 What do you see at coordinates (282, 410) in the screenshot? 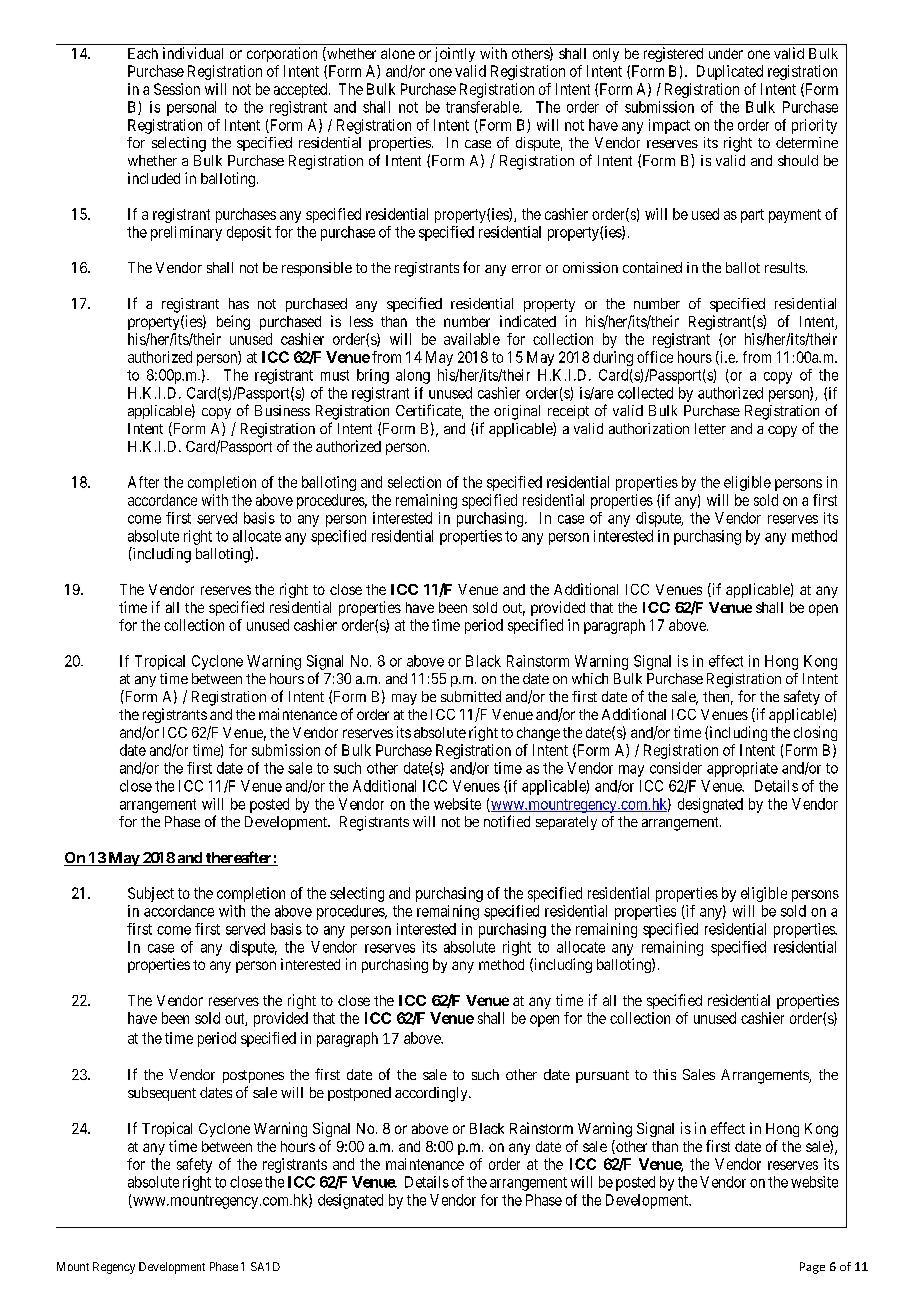
I see `Business` at bounding box center [282, 410].
